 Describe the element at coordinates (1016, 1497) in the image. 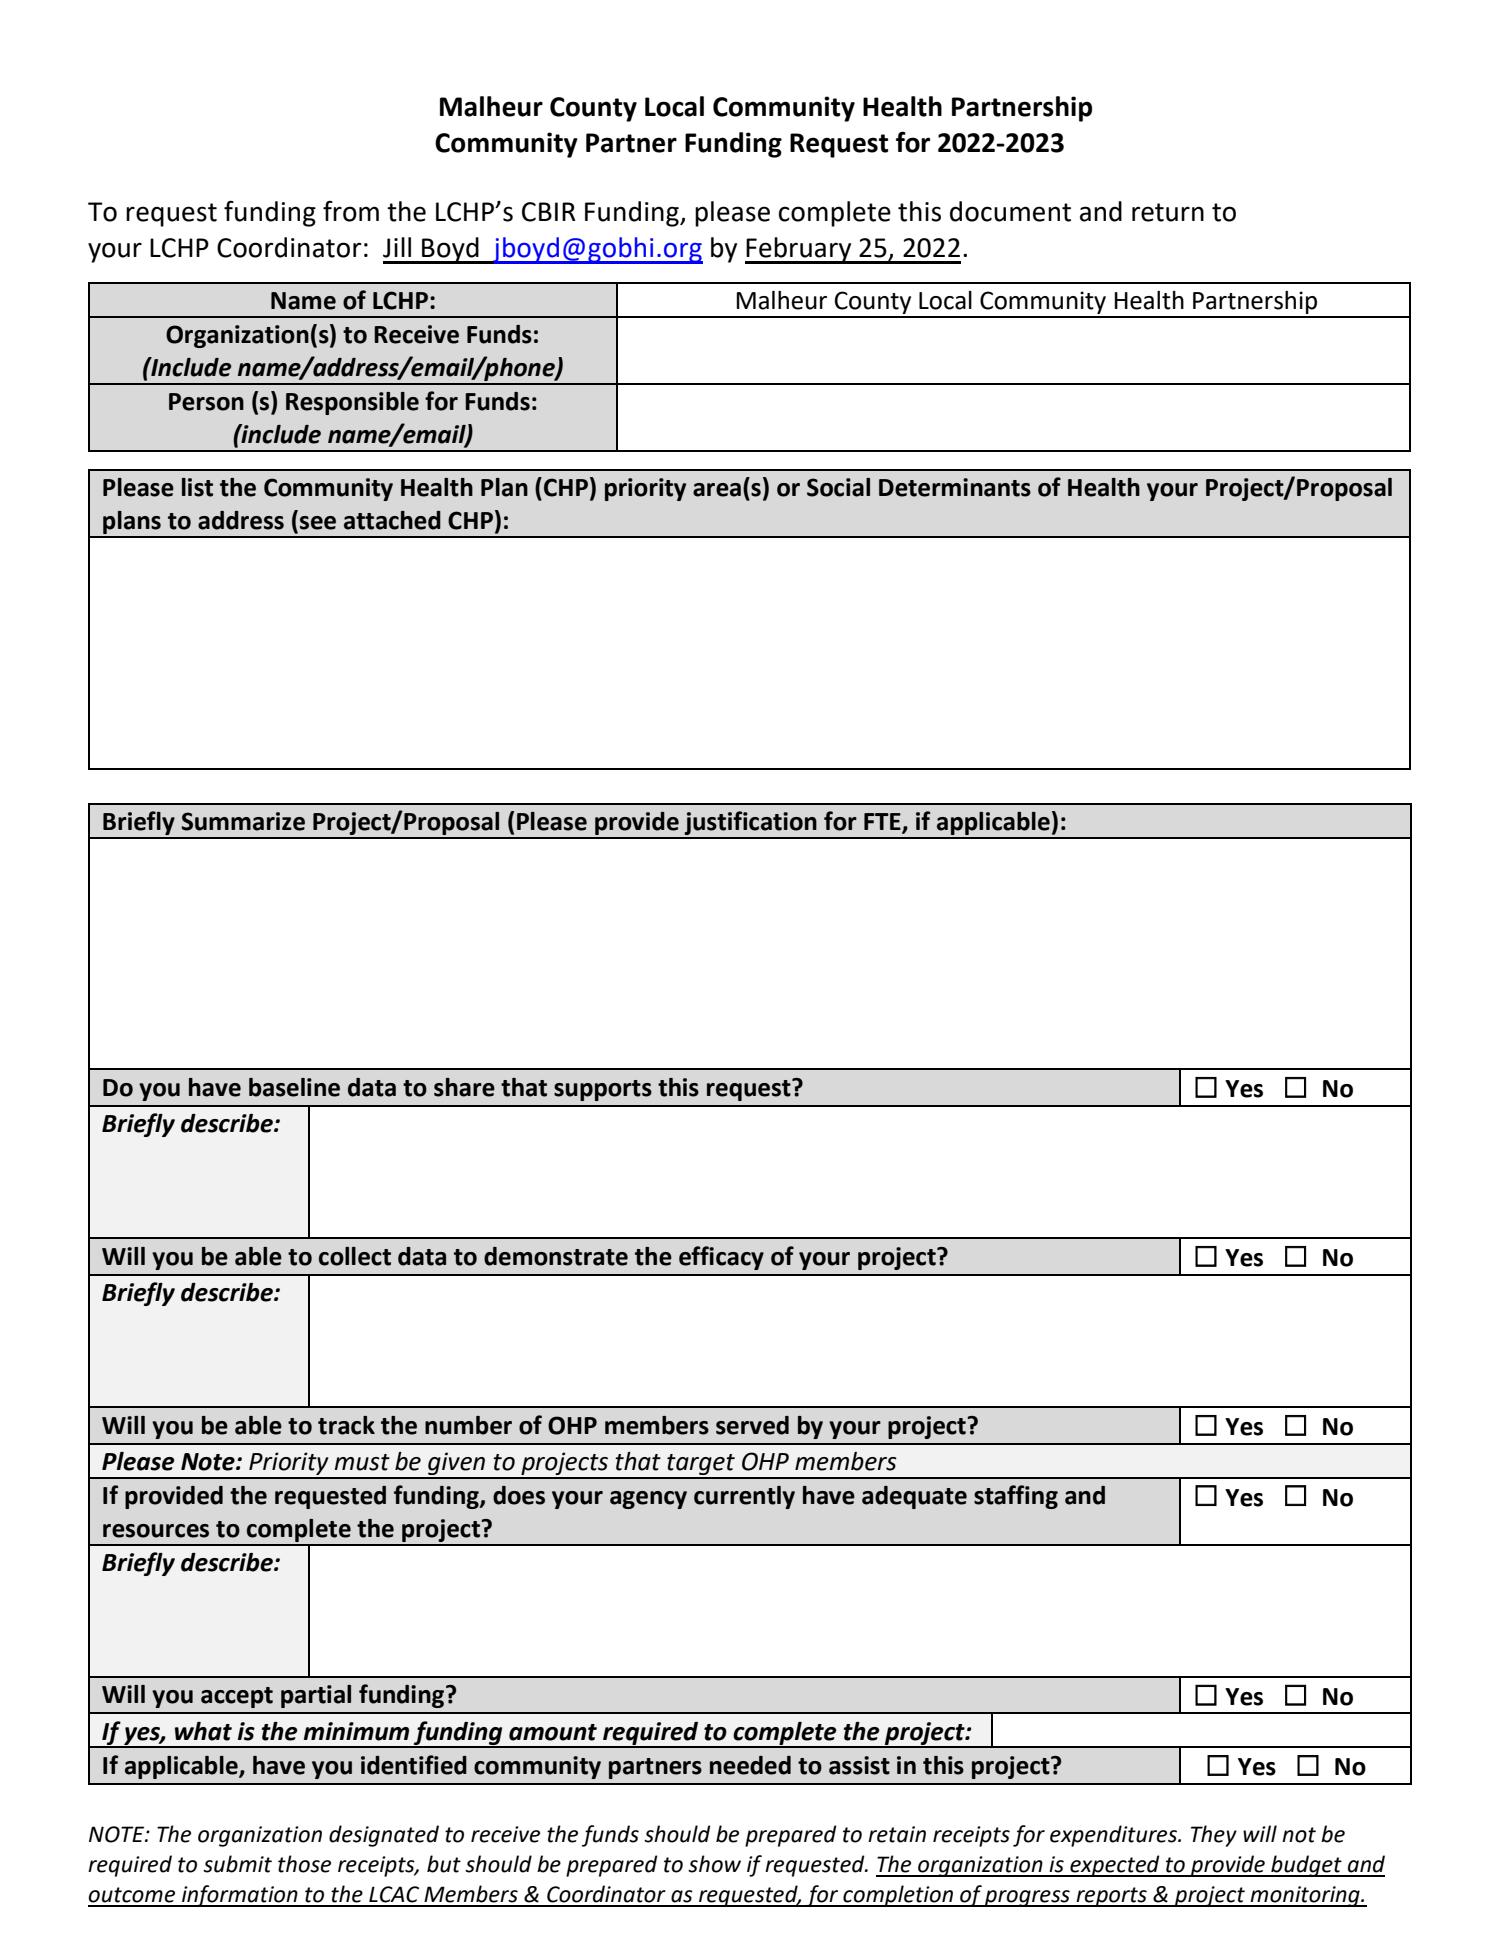

I see `staffing` at that location.
